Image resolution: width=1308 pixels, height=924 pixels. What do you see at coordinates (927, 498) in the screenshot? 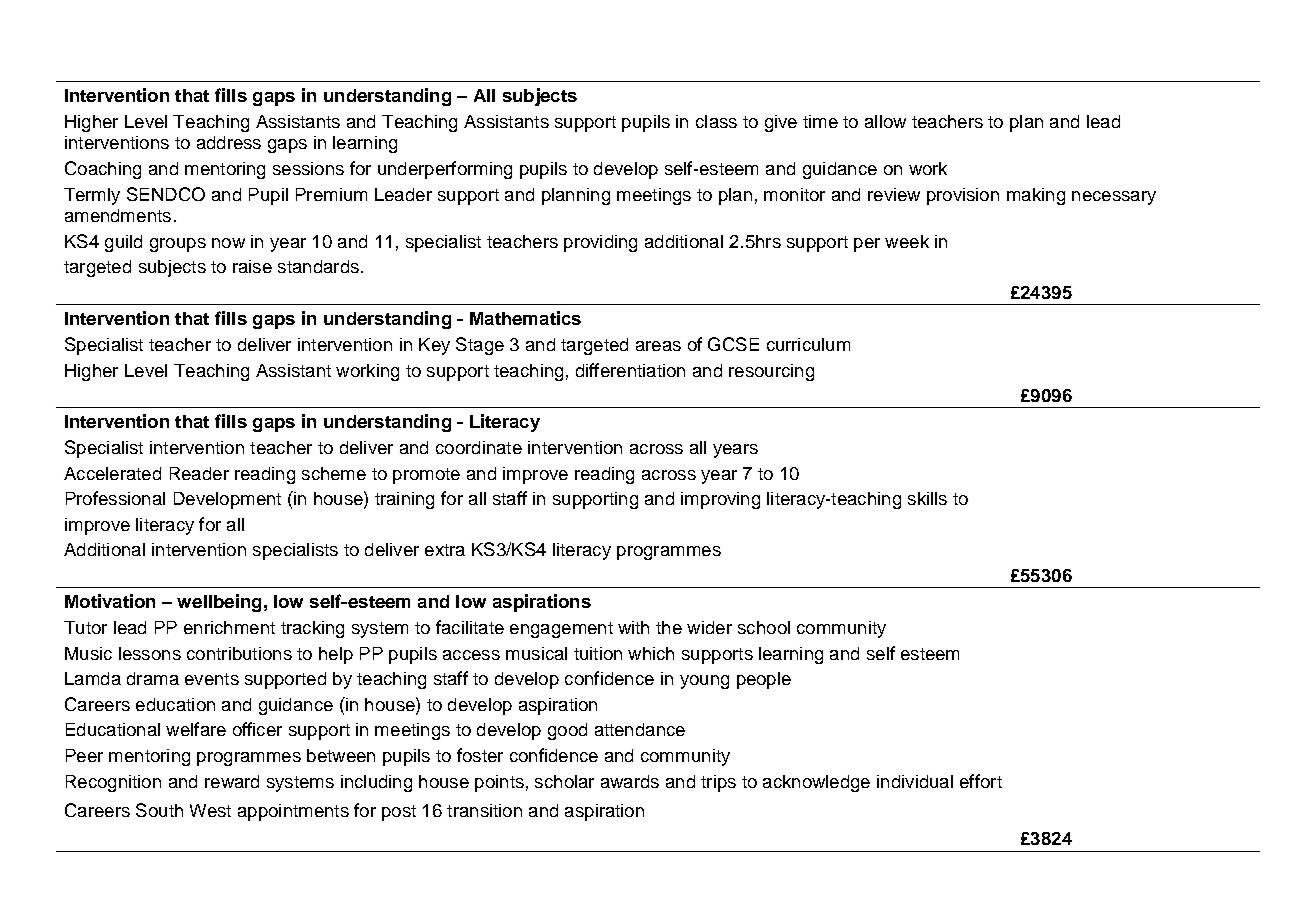
I see `skills` at bounding box center [927, 498].
